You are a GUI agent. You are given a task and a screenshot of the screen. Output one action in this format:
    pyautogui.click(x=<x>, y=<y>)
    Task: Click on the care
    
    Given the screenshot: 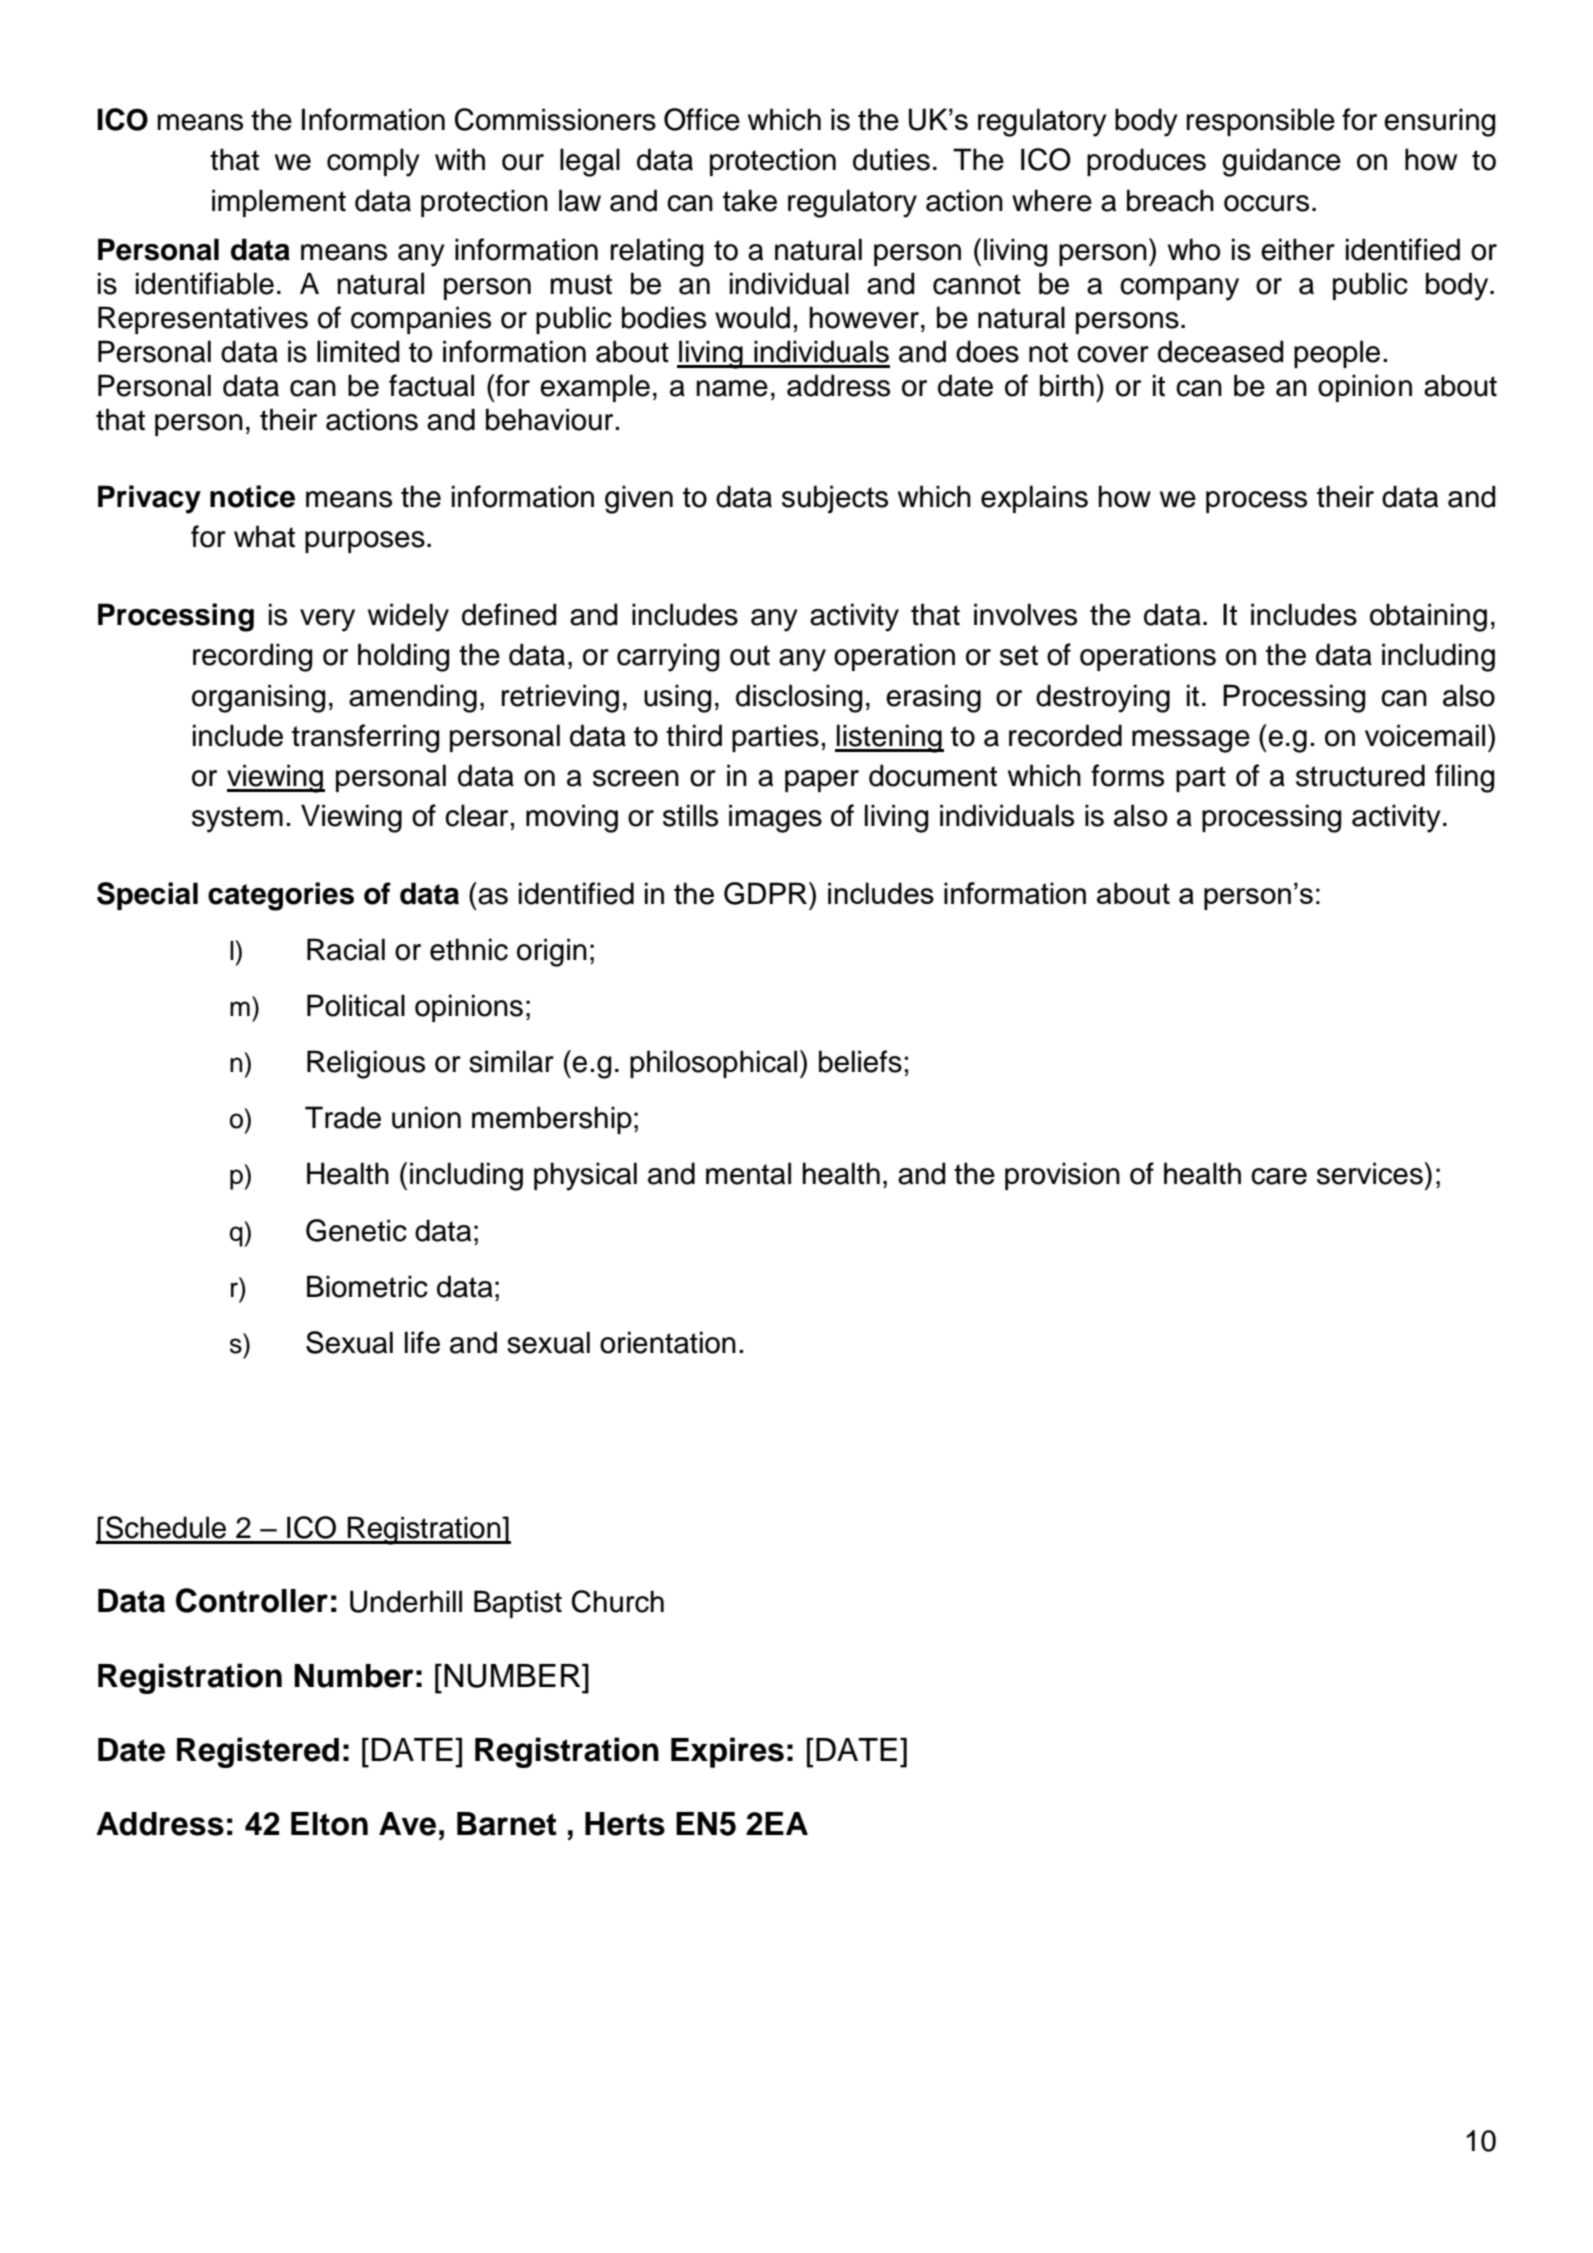 What is the action you would take?
    pyautogui.click(x=1279, y=1176)
